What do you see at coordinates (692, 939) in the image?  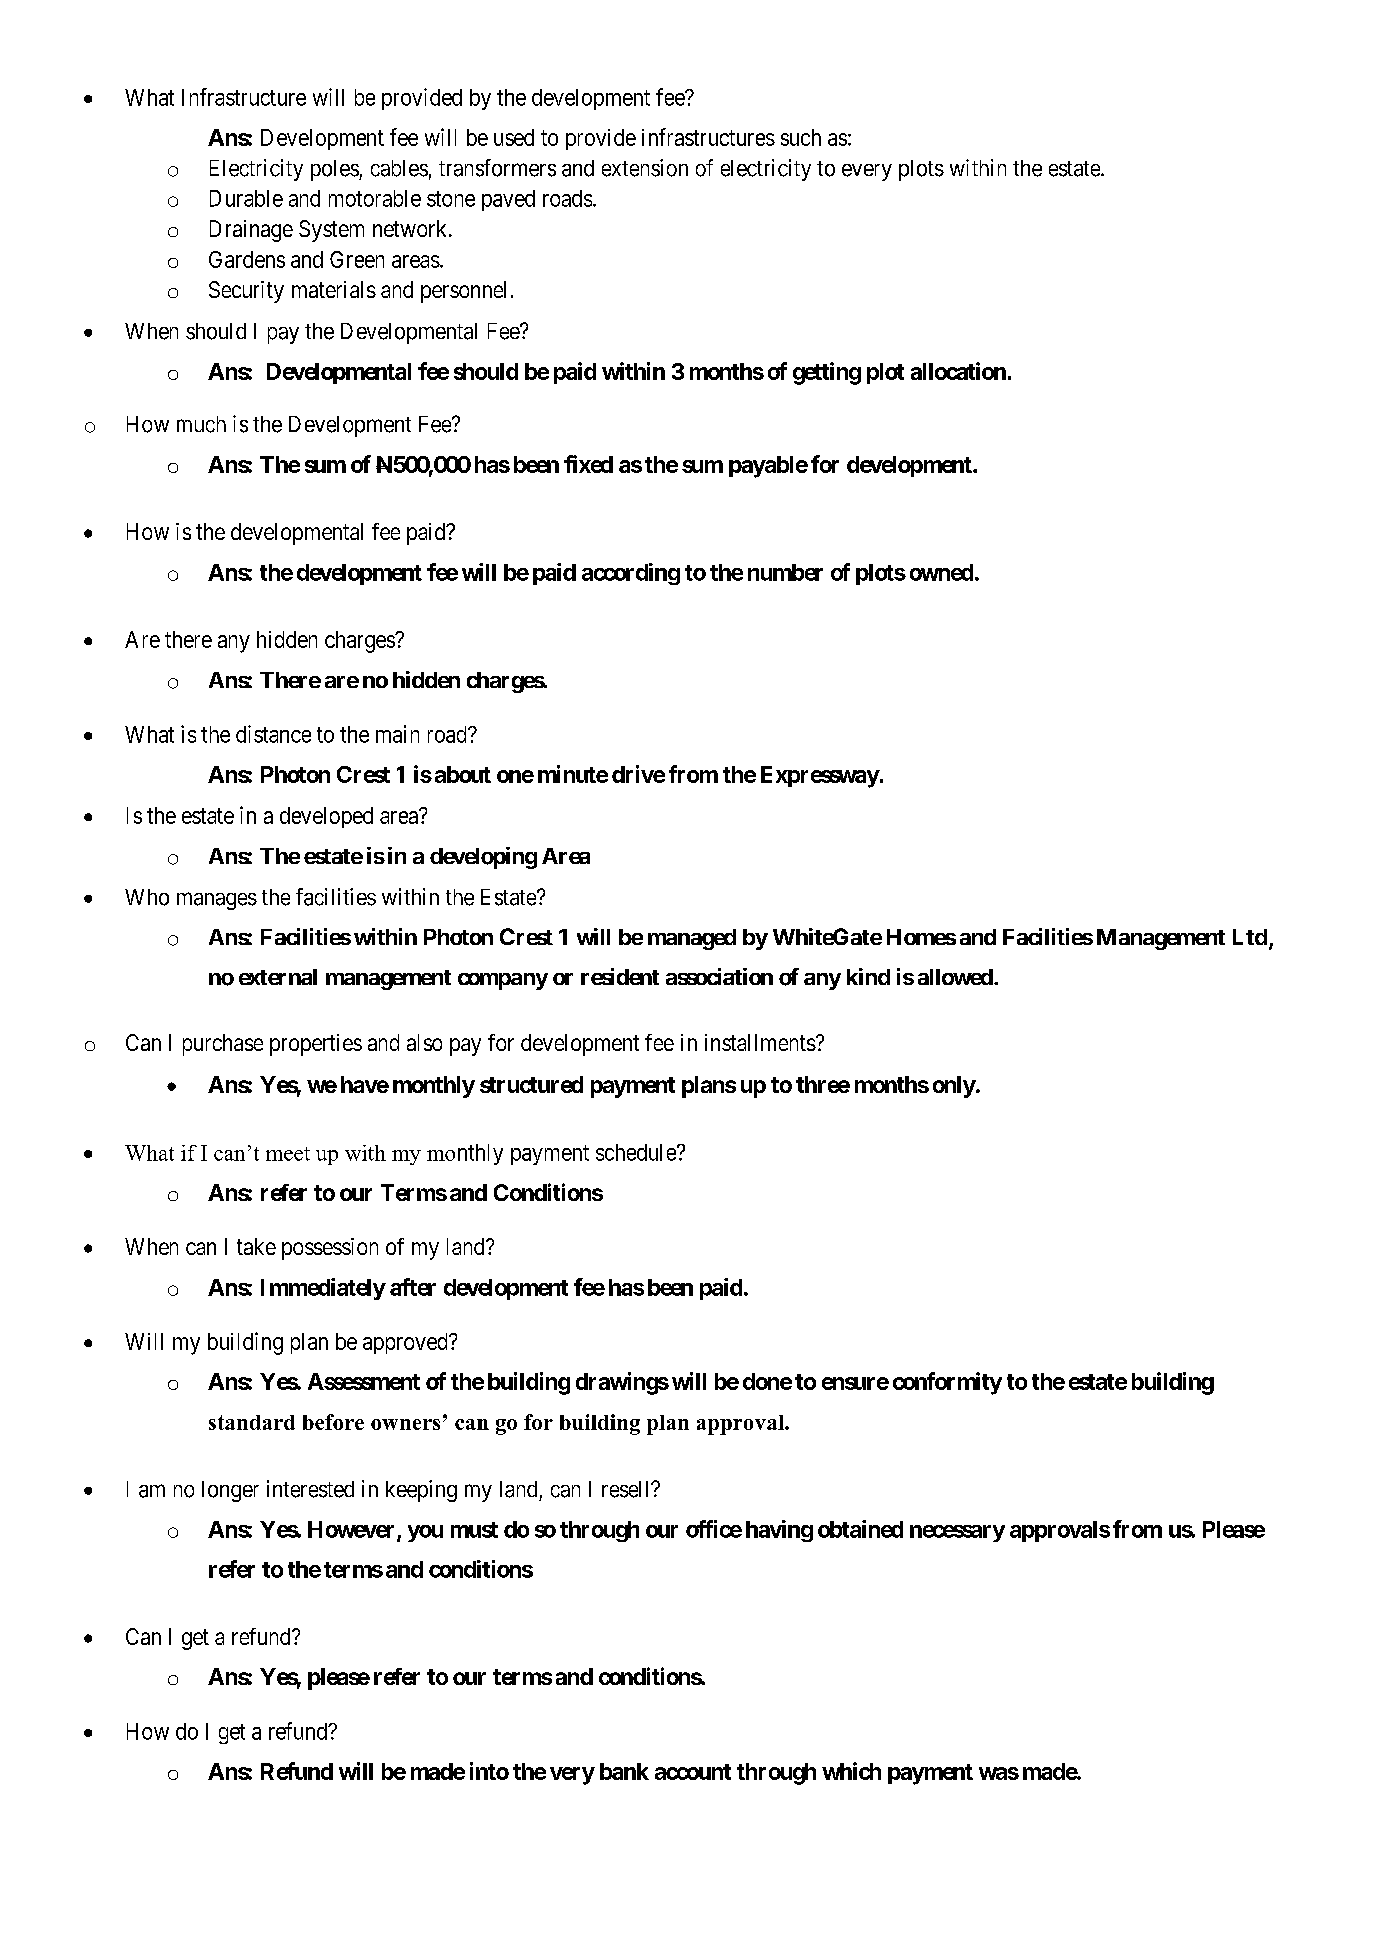 I see `managed` at bounding box center [692, 939].
